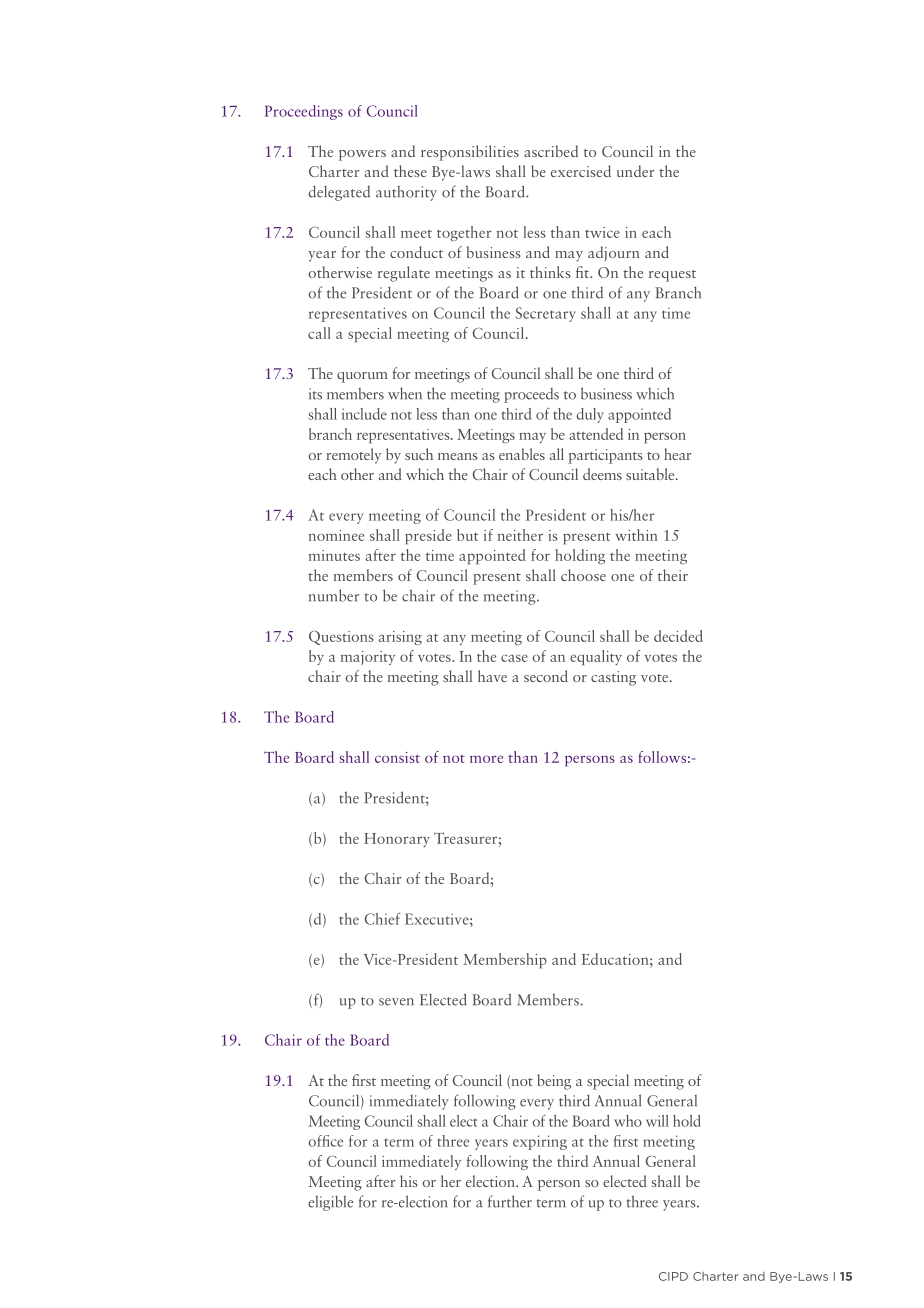  What do you see at coordinates (510, 1201) in the screenshot?
I see `further` at bounding box center [510, 1201].
